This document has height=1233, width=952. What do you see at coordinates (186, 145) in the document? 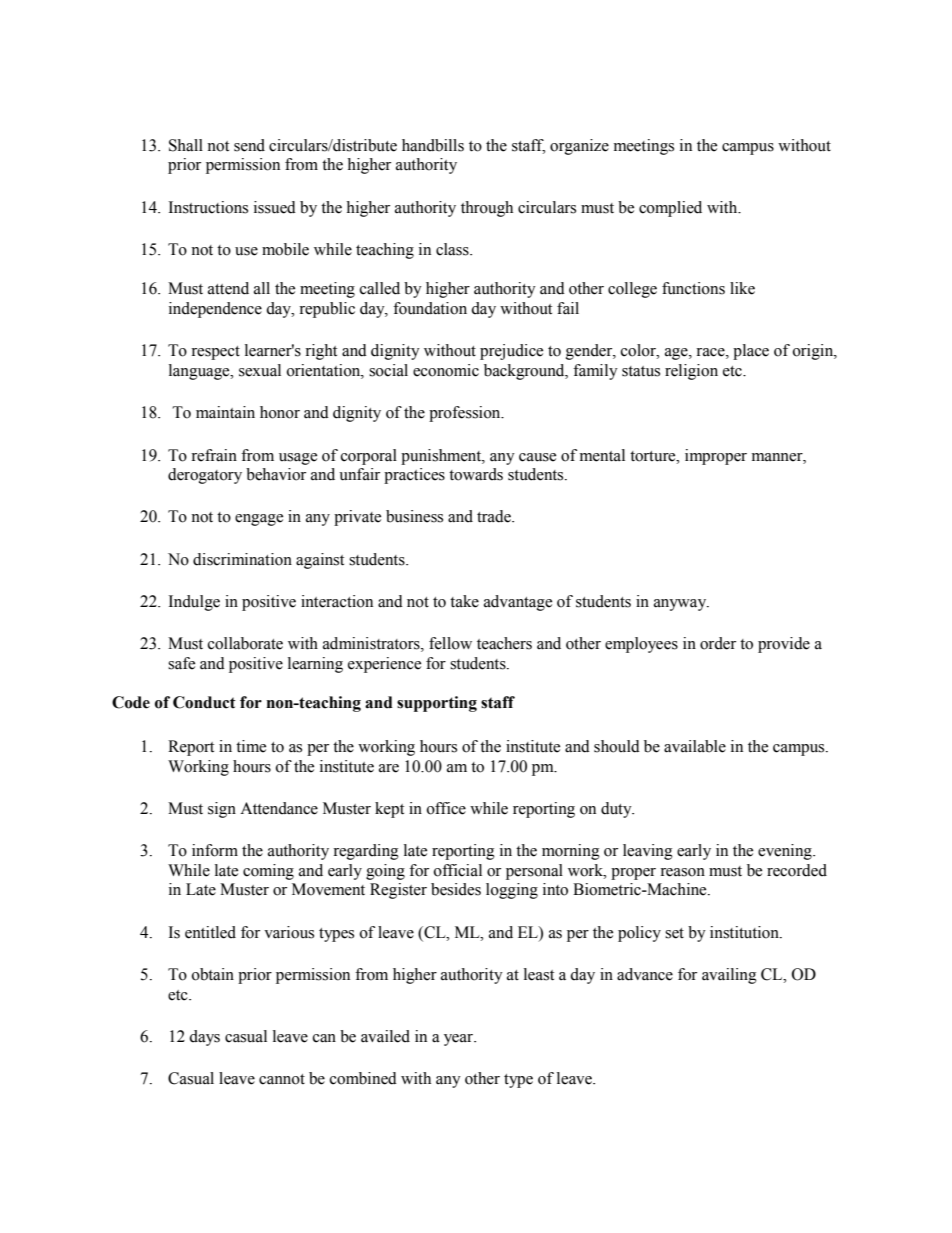
I see `Shall` at bounding box center [186, 145].
